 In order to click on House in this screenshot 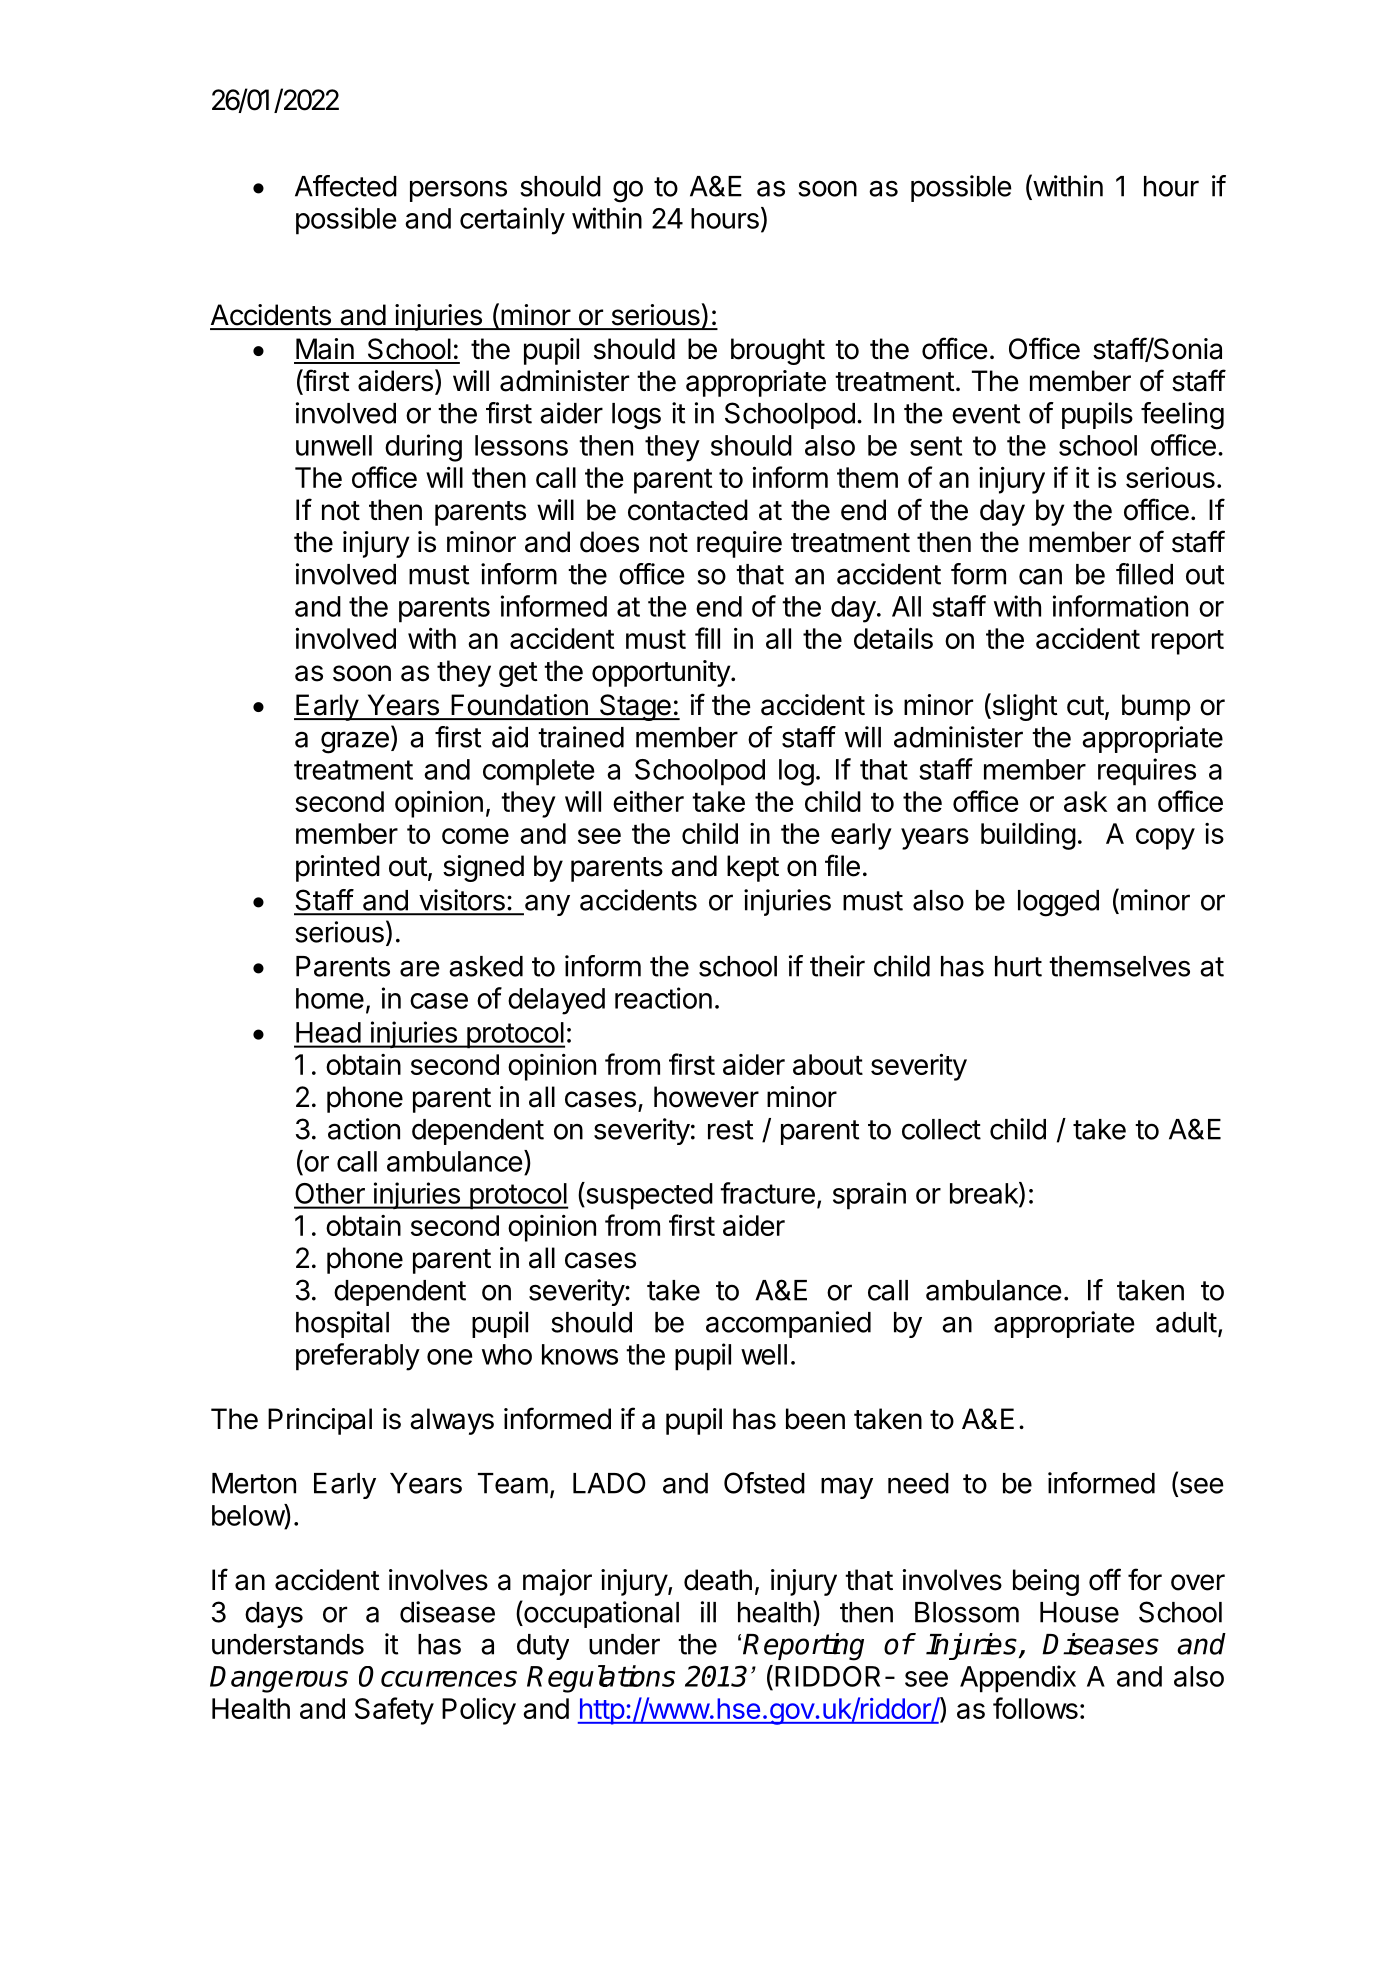, I will do `click(1079, 1612)`.
